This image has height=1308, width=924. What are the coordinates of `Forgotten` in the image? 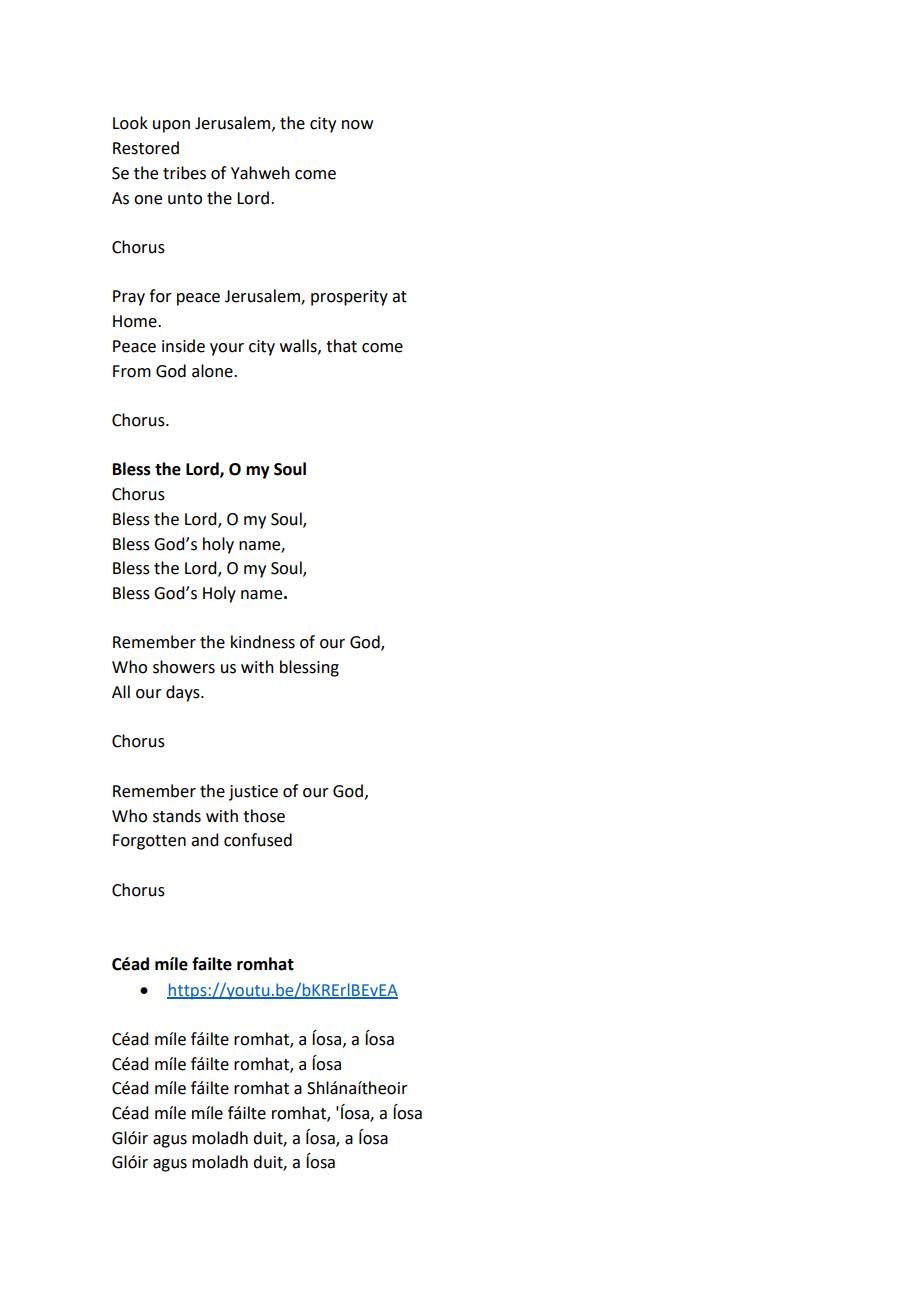 It's located at (149, 842).
